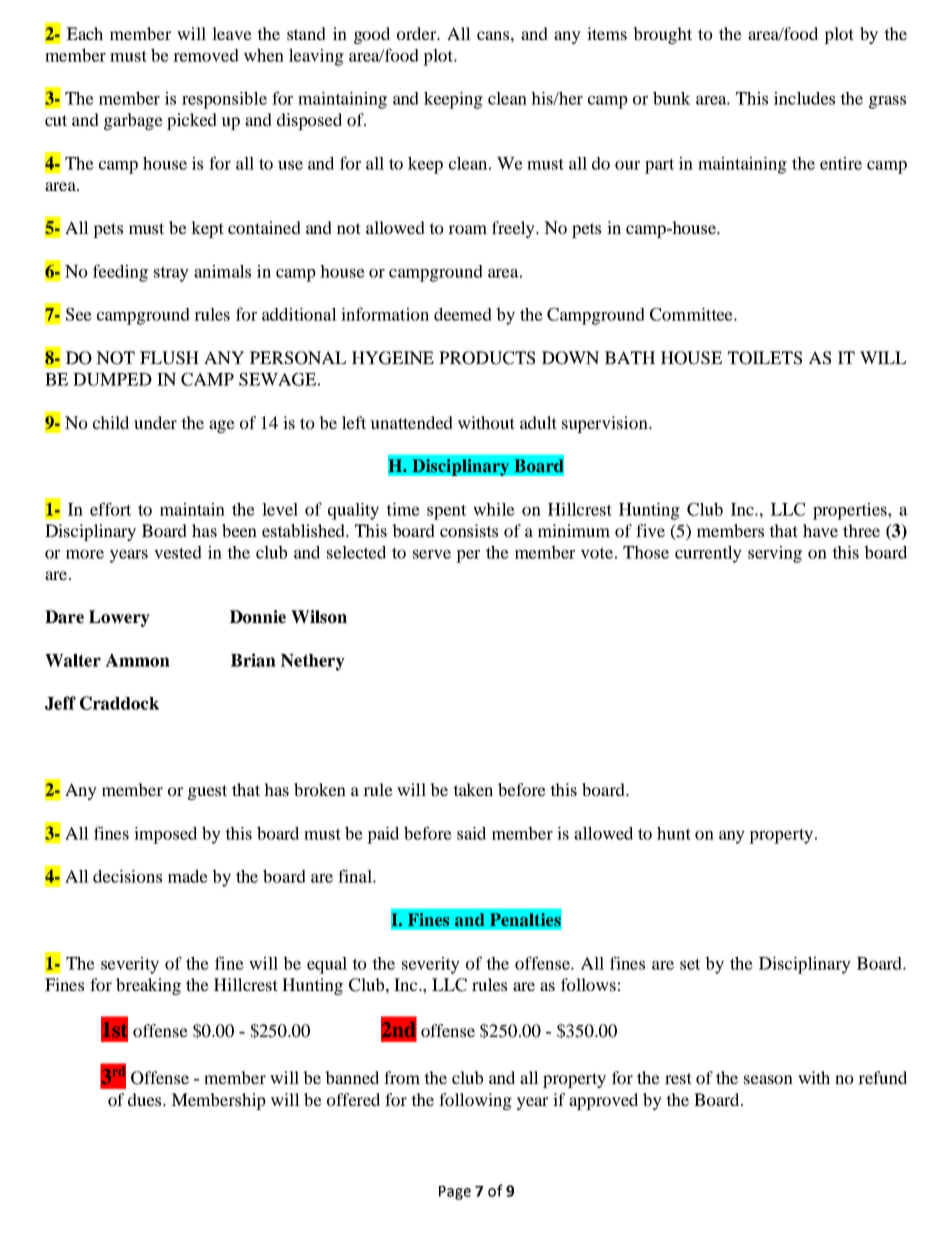 This screenshot has width=952, height=1233. I want to click on guest, so click(207, 792).
